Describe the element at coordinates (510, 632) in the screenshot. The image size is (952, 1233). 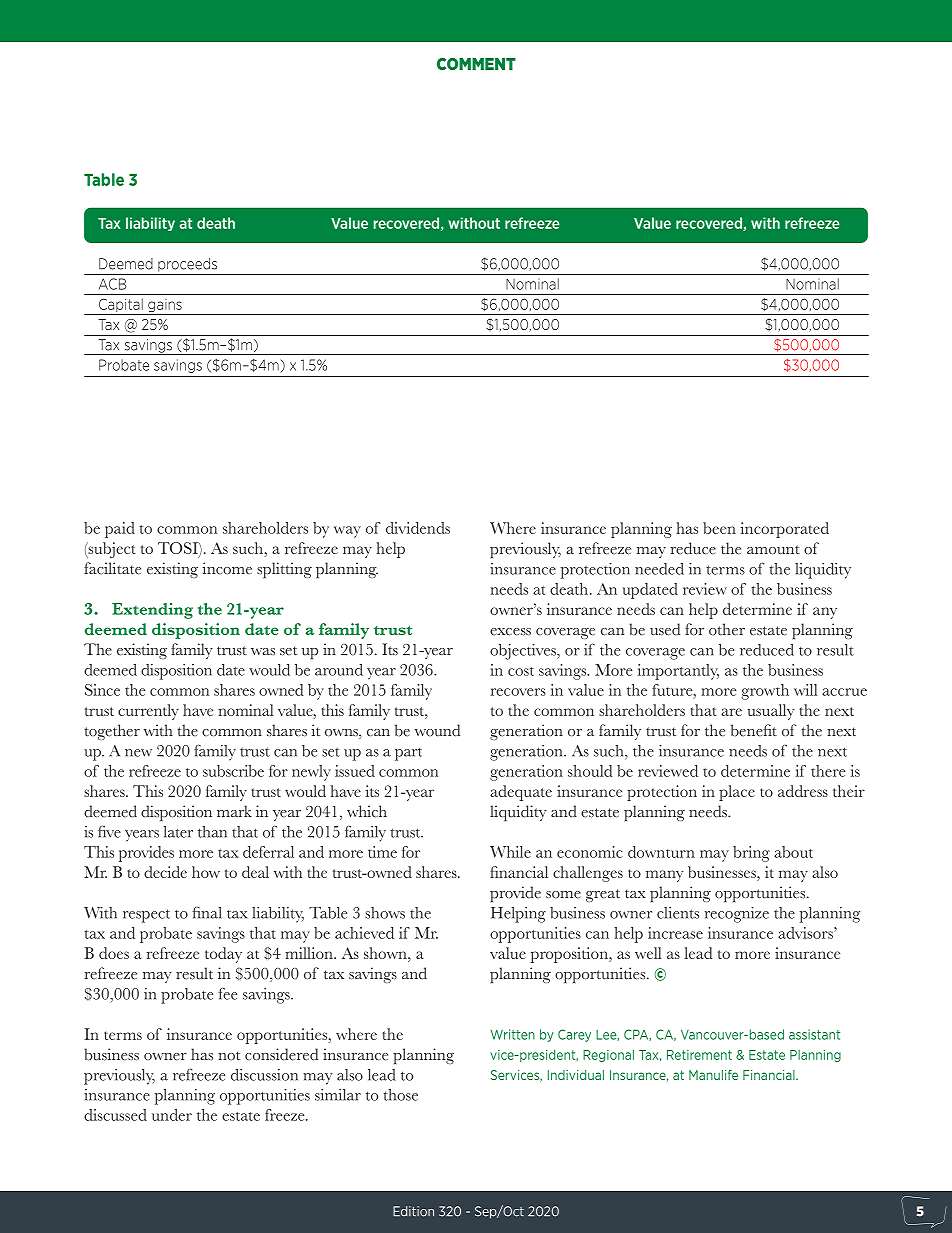
I see `excess` at that location.
